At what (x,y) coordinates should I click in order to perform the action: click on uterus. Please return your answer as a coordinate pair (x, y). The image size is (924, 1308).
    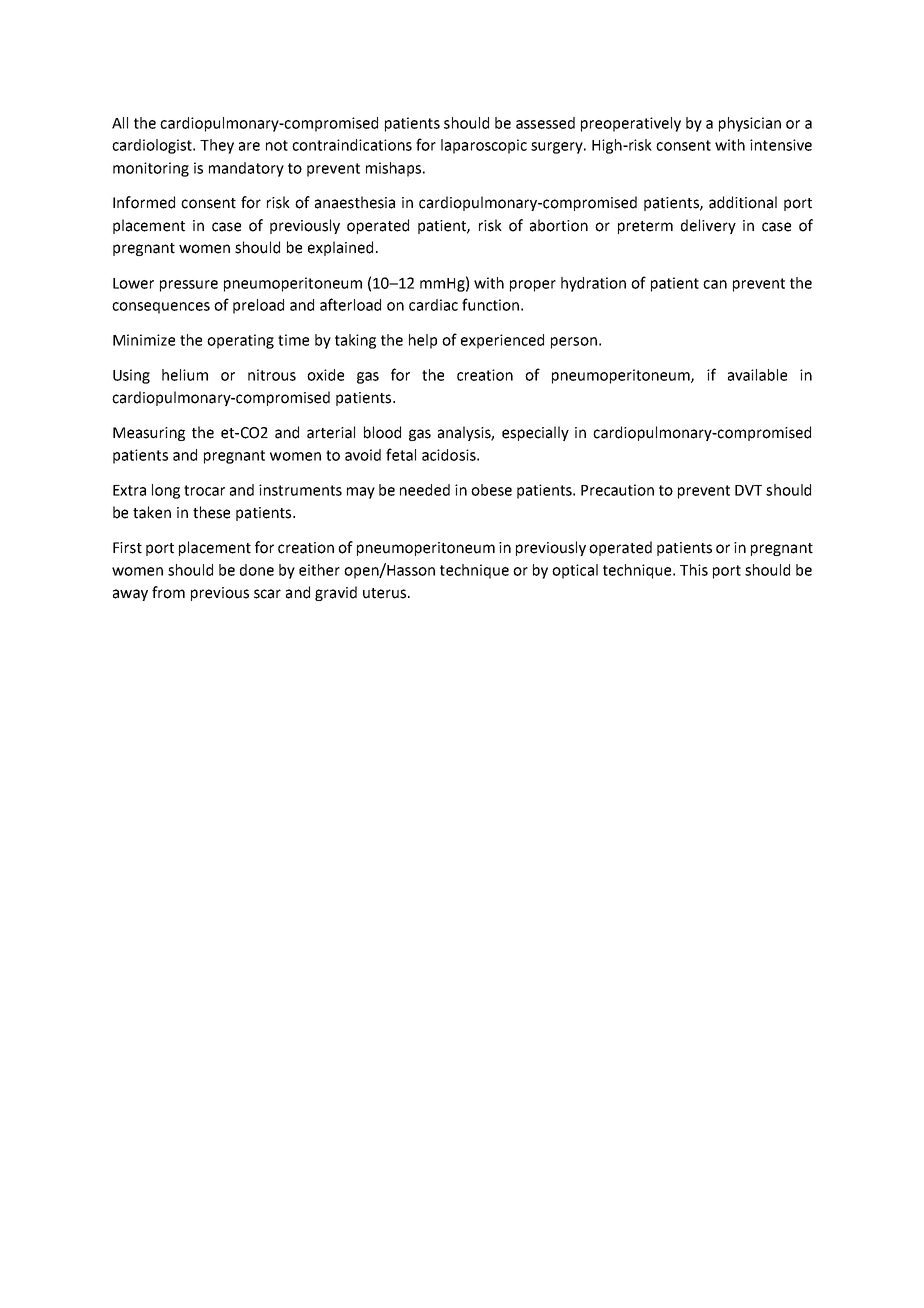
    Looking at the image, I should click on (386, 593).
